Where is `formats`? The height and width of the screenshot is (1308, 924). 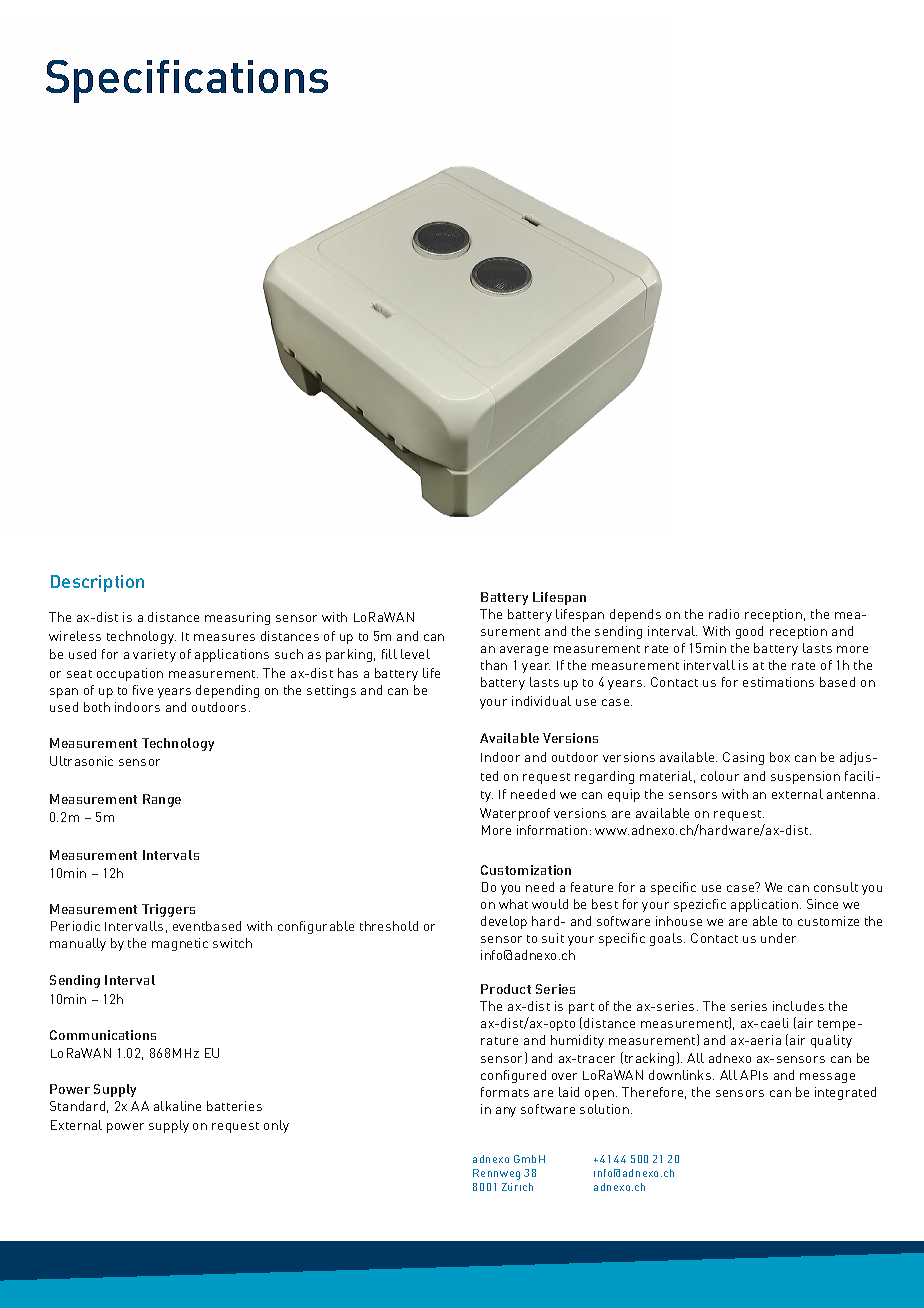 formats is located at coordinates (505, 1092).
